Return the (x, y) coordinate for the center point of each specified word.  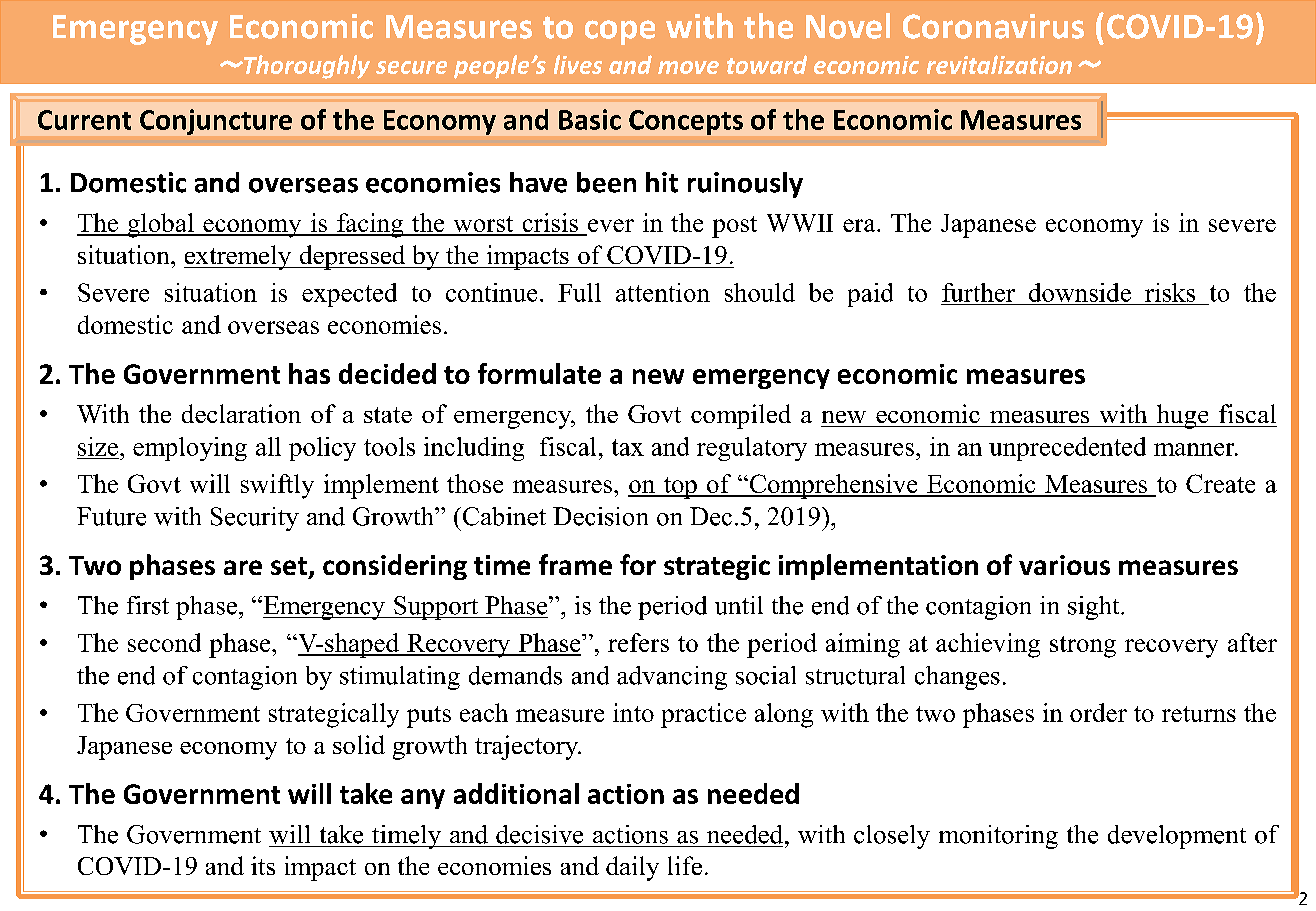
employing (190, 449)
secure (411, 67)
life (685, 865)
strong (1083, 647)
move (688, 67)
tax (628, 447)
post (734, 227)
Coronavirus (993, 26)
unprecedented (1067, 449)
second (164, 642)
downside (1080, 292)
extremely (238, 257)
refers (638, 642)
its (263, 865)
